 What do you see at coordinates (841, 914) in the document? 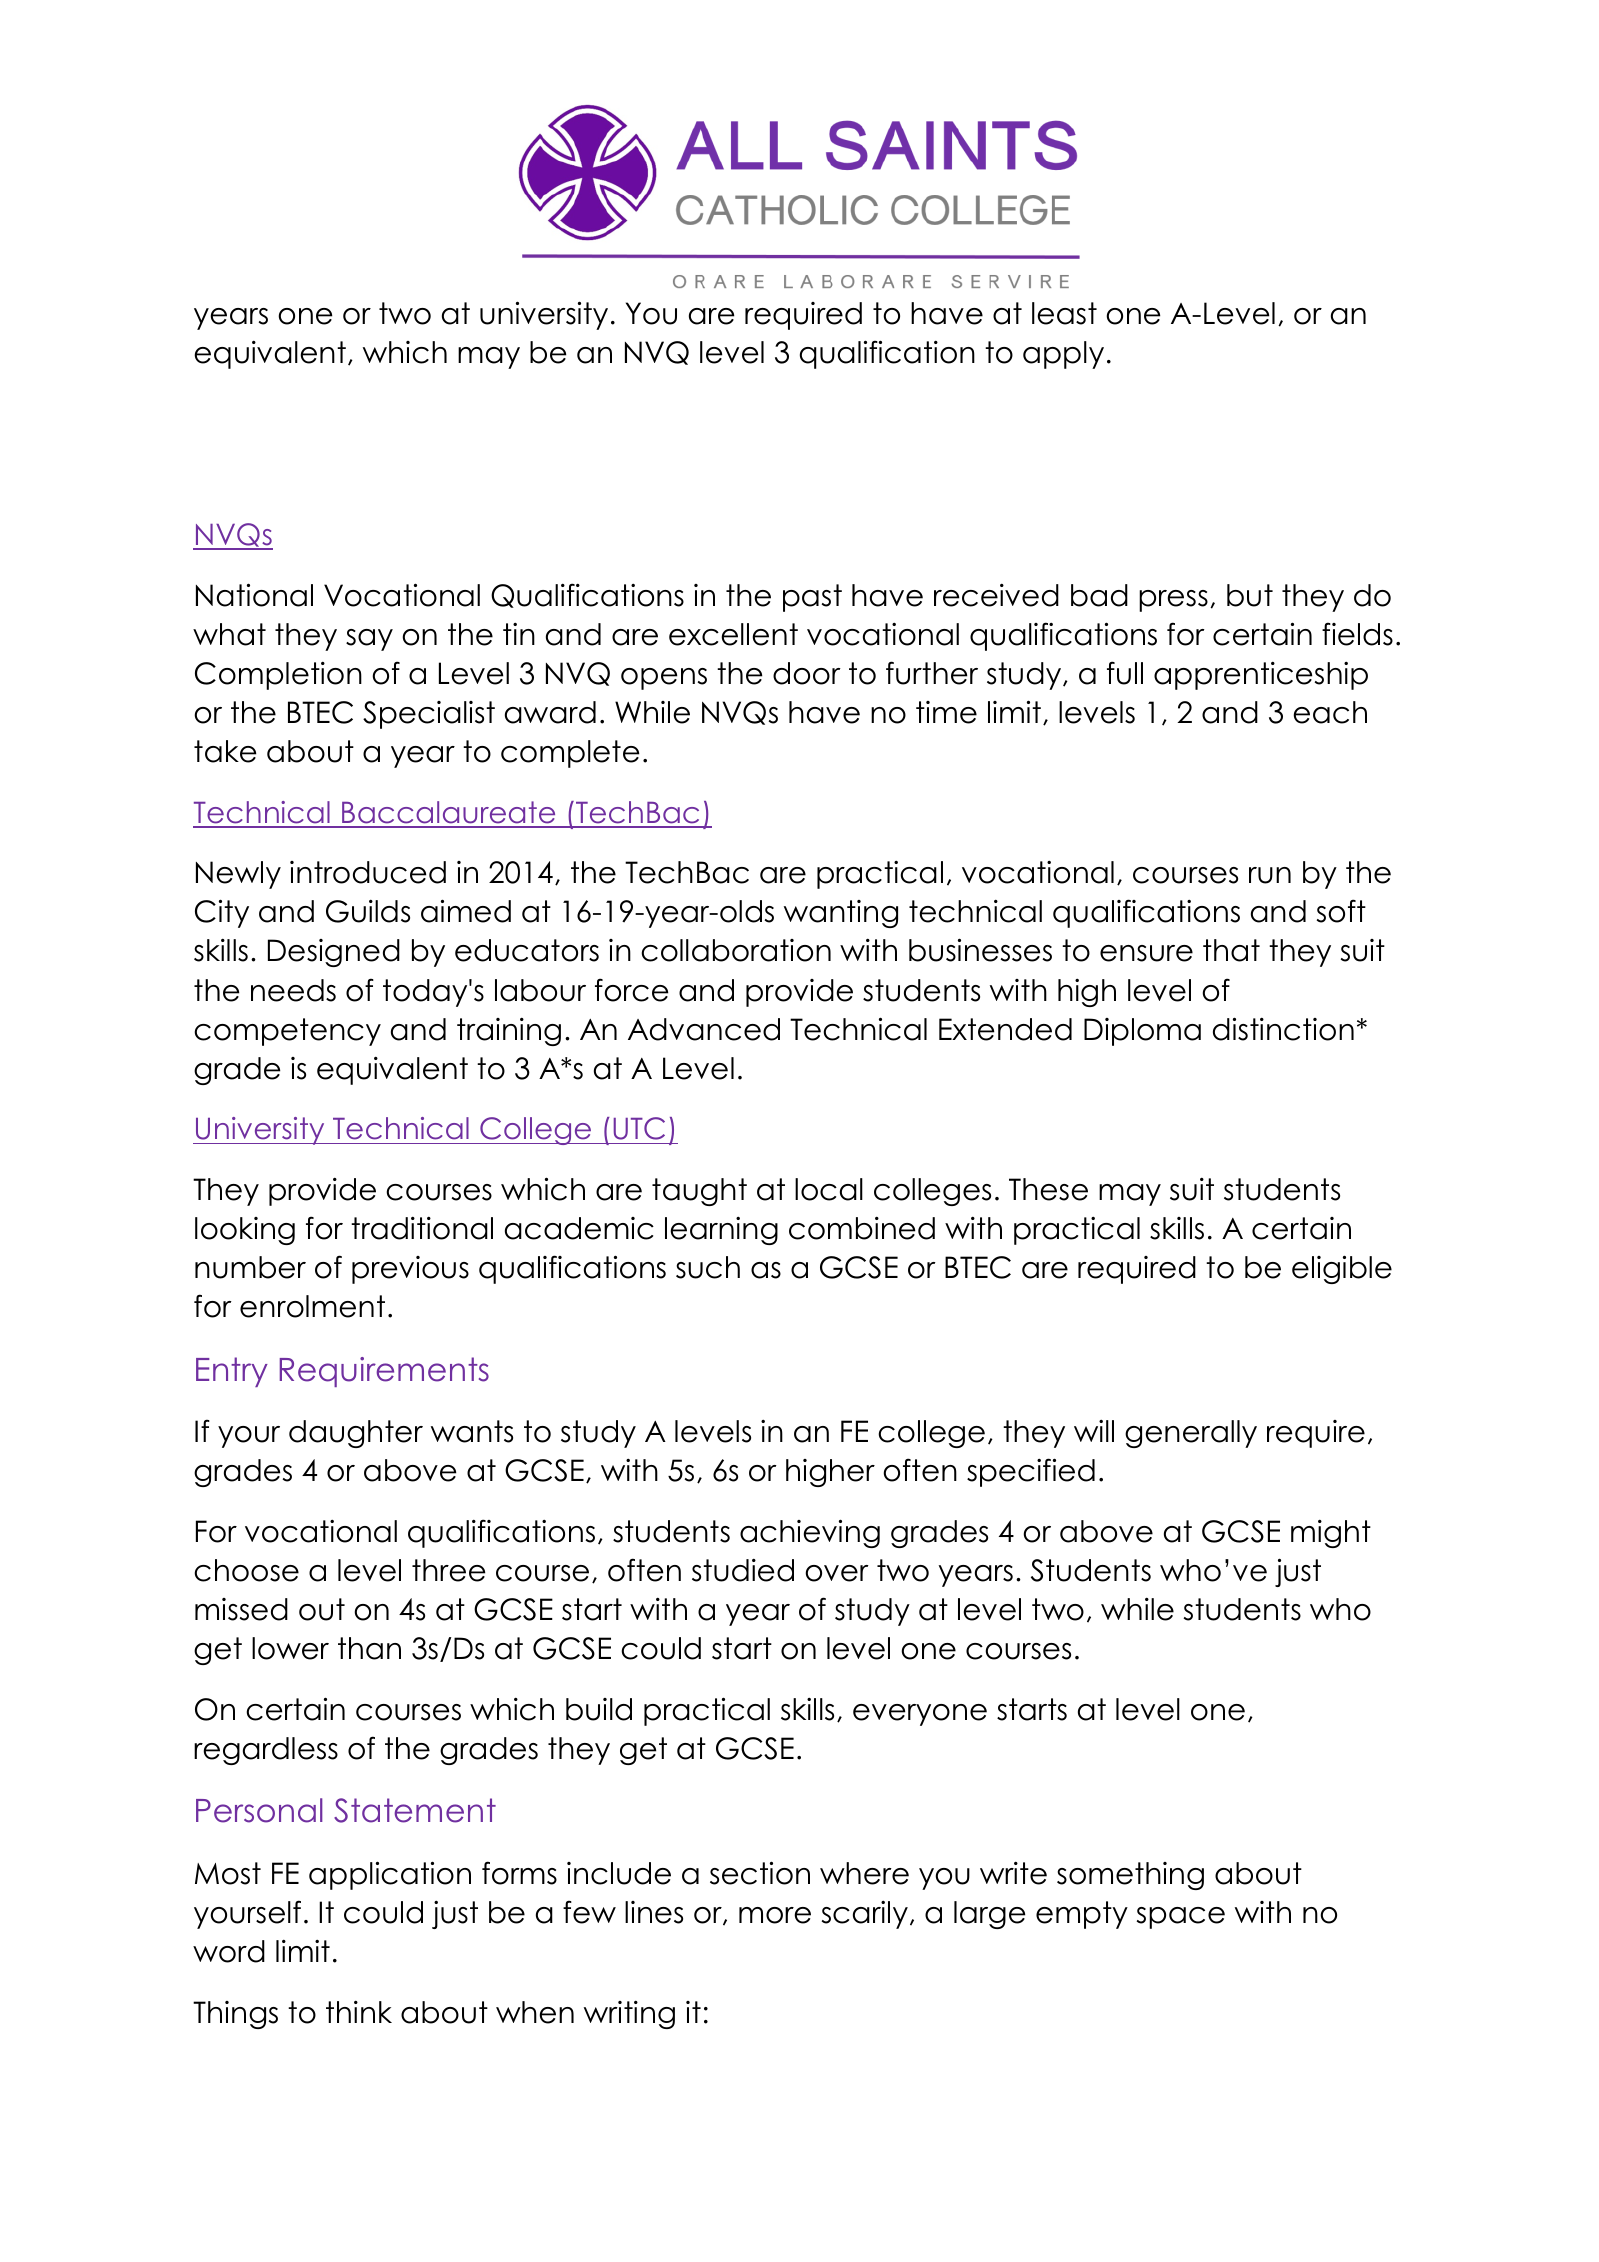
I see `wanting` at bounding box center [841, 914].
